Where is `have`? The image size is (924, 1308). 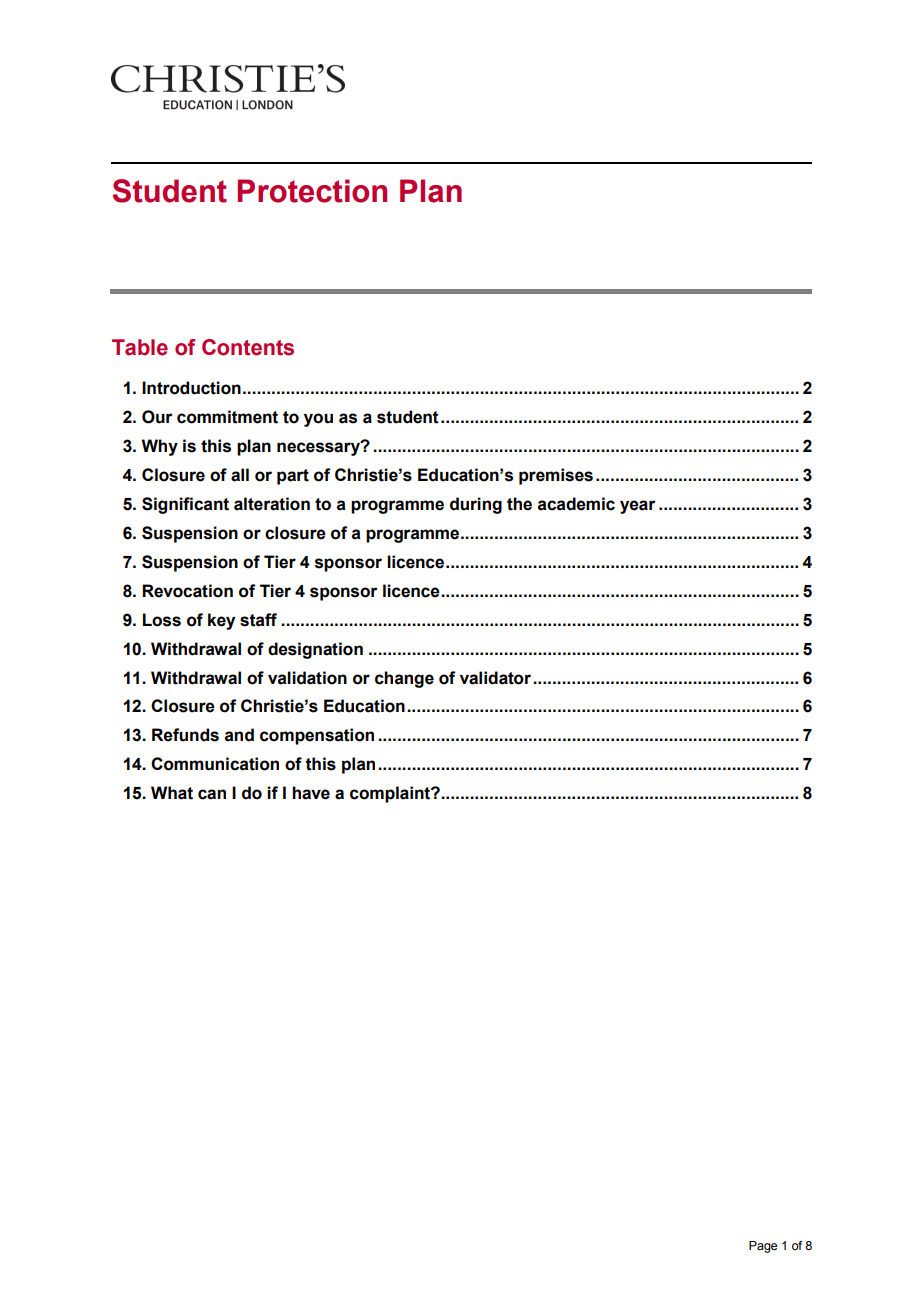
have is located at coordinates (311, 793).
